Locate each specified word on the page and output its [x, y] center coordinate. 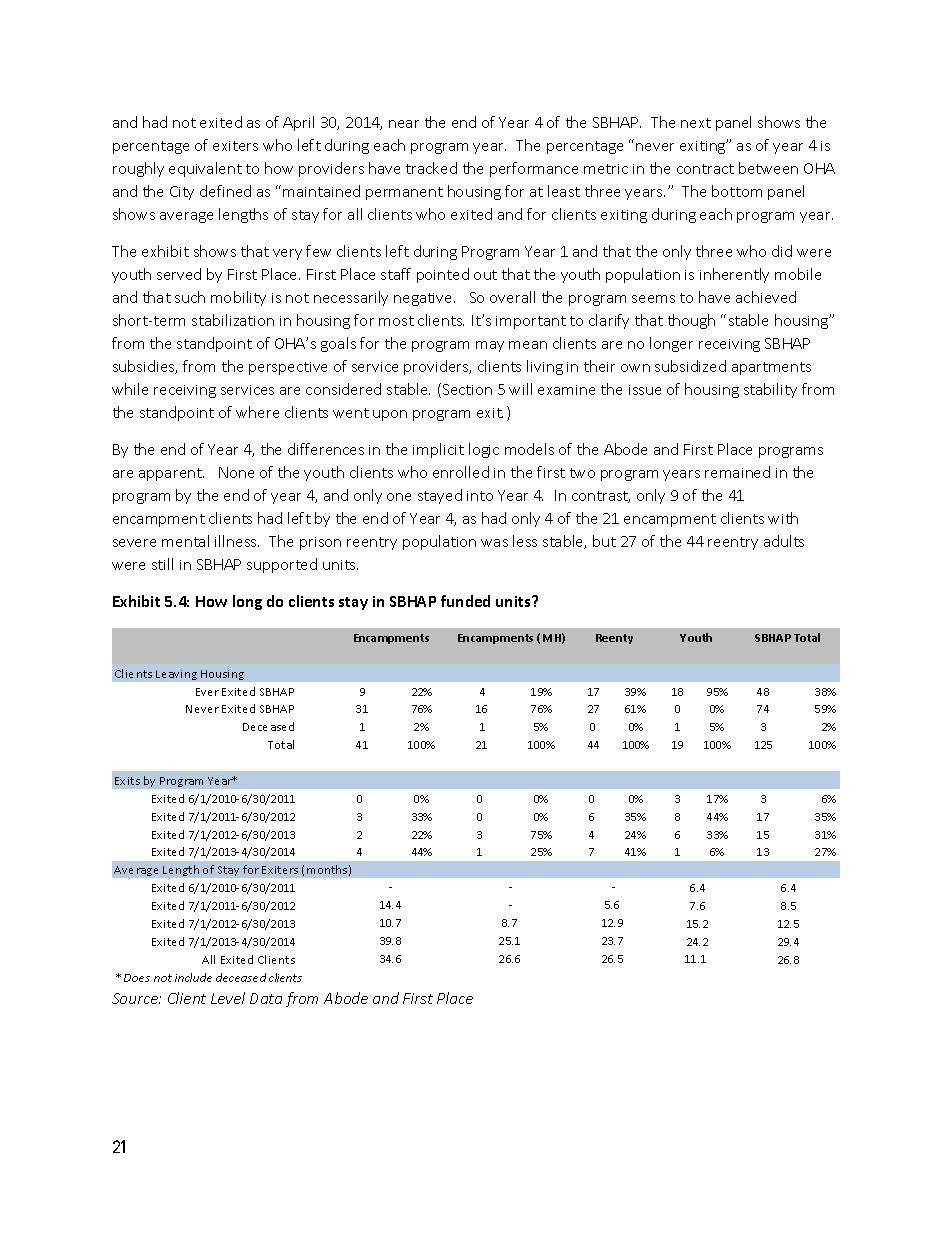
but [604, 541]
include [193, 977]
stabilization [233, 320]
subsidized [690, 366]
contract [705, 169]
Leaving [176, 675]
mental [185, 541]
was [494, 543]
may [490, 346]
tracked [431, 168]
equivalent [205, 169]
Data [266, 998]
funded [465, 601]
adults [784, 541]
